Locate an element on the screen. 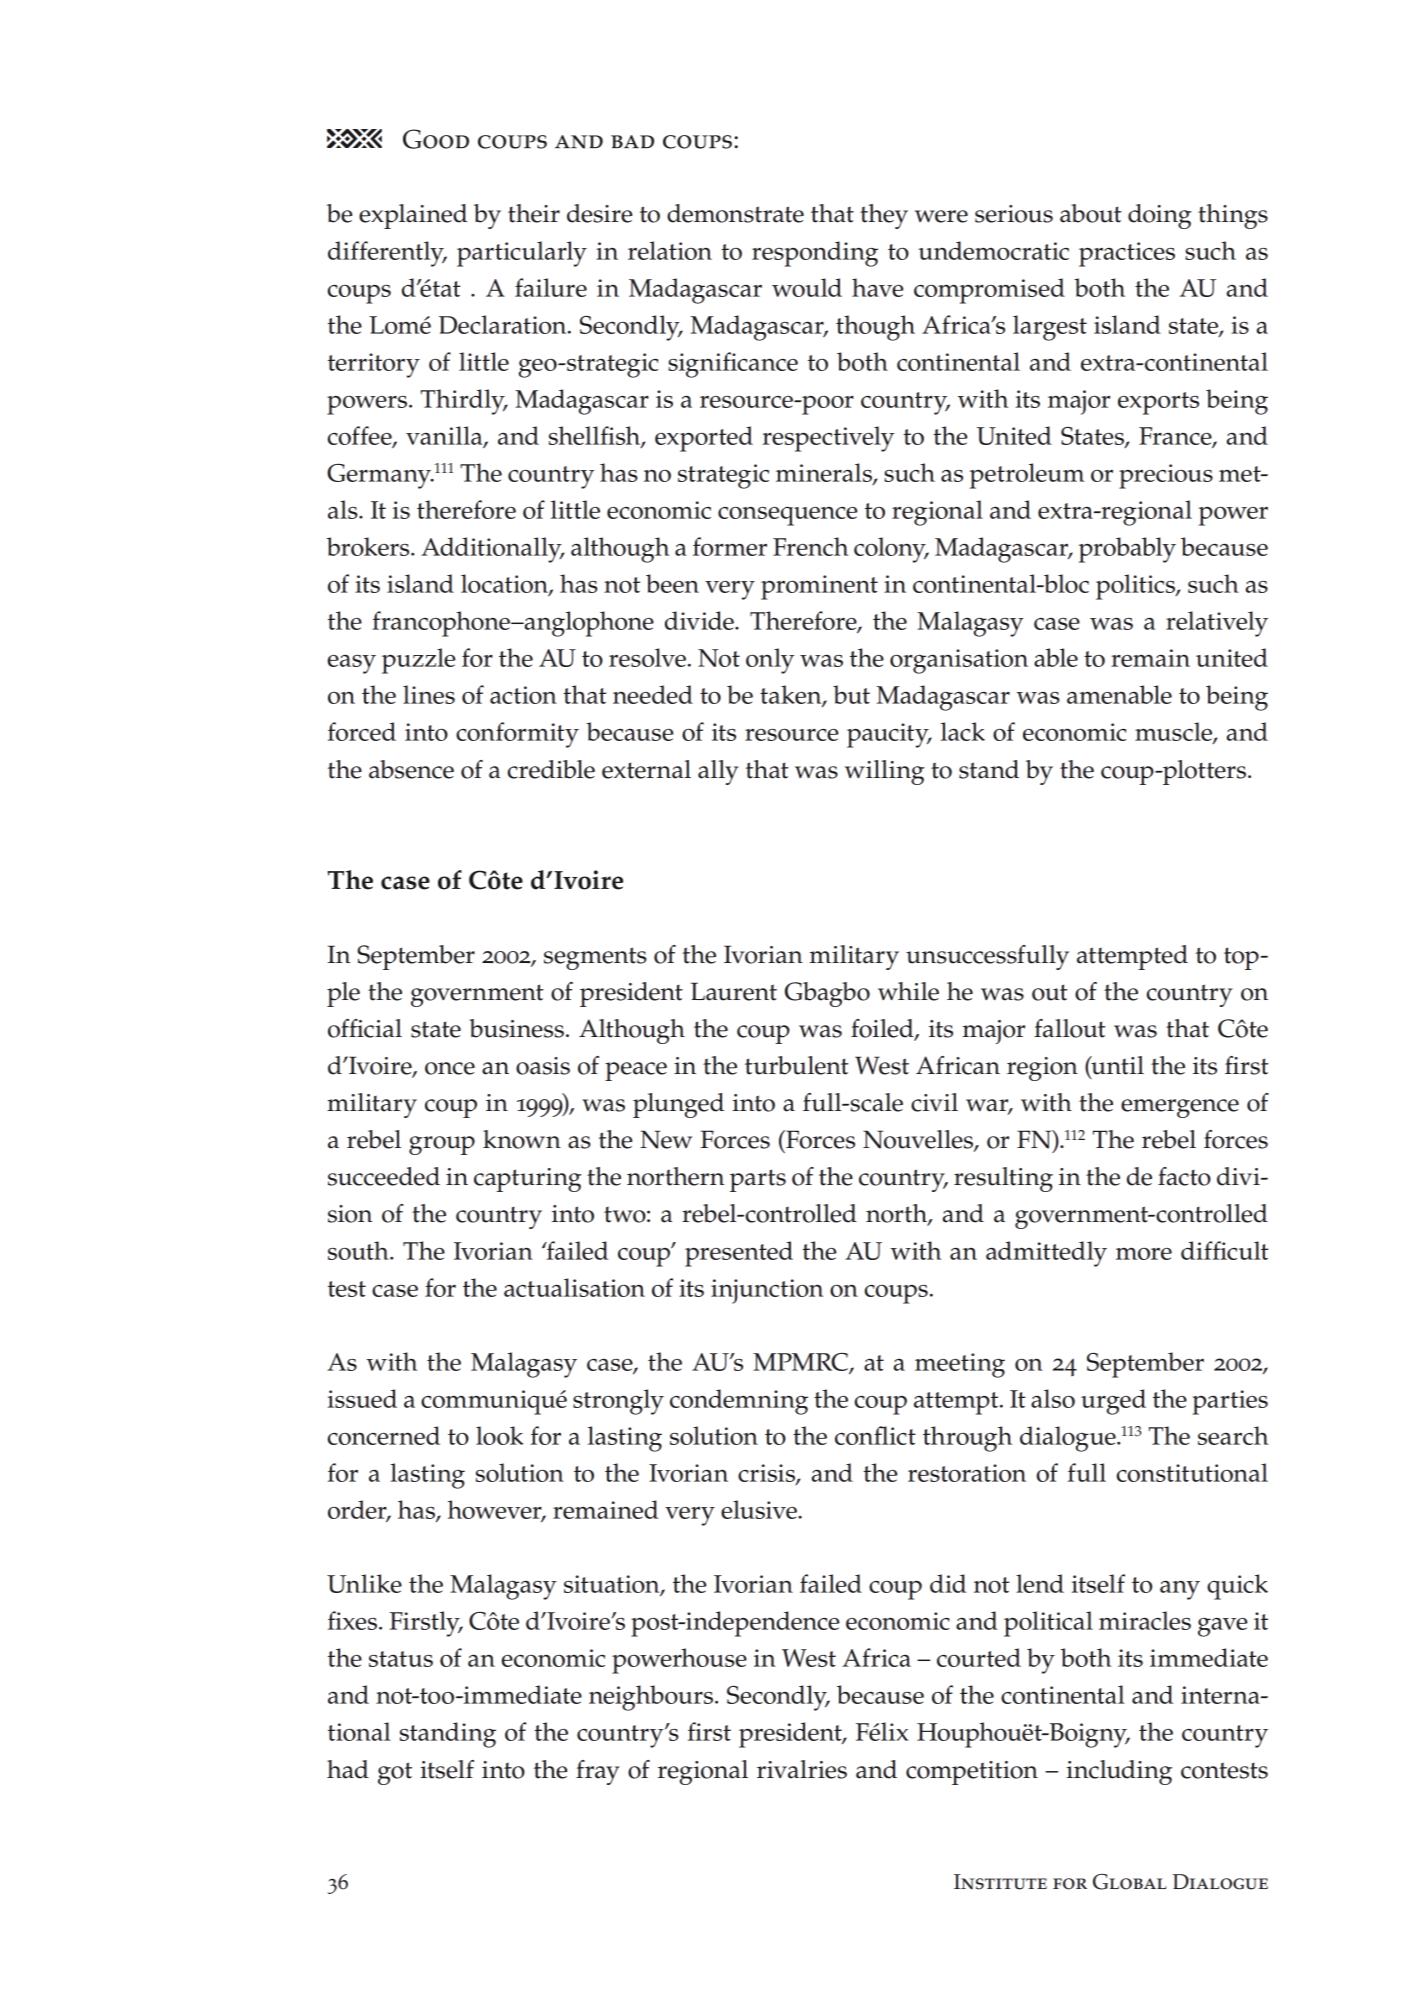 This screenshot has width=1414, height=2000. injunction is located at coordinates (767, 1291).
